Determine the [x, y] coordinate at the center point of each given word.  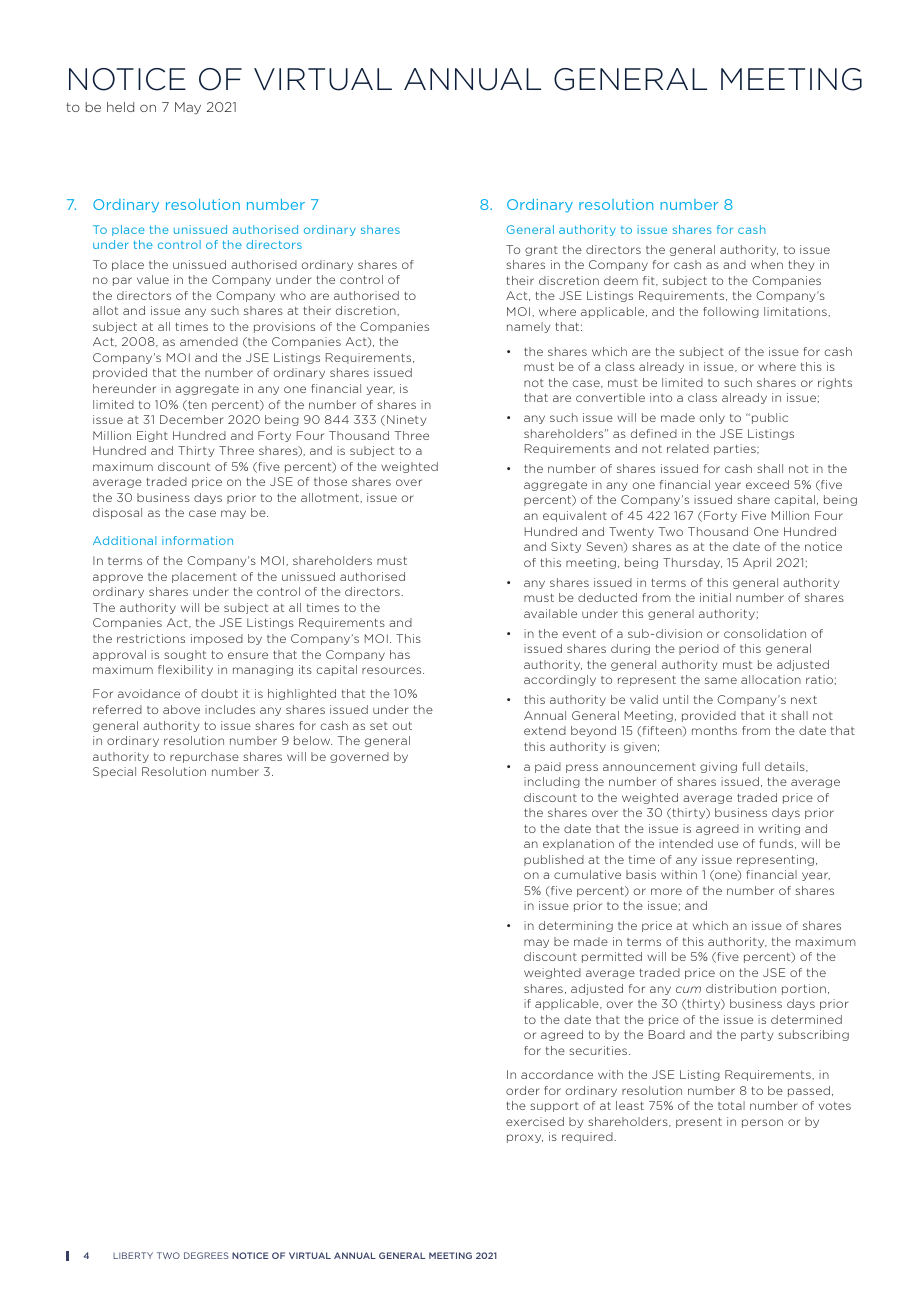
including [552, 782]
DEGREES [206, 1255]
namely [528, 327]
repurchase [204, 757]
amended [209, 341]
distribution [741, 988]
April [757, 563]
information [197, 540]
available [550, 613]
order [523, 1090]
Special [114, 772]
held [120, 107]
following [731, 312]
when [767, 264]
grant [541, 251]
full [751, 766]
